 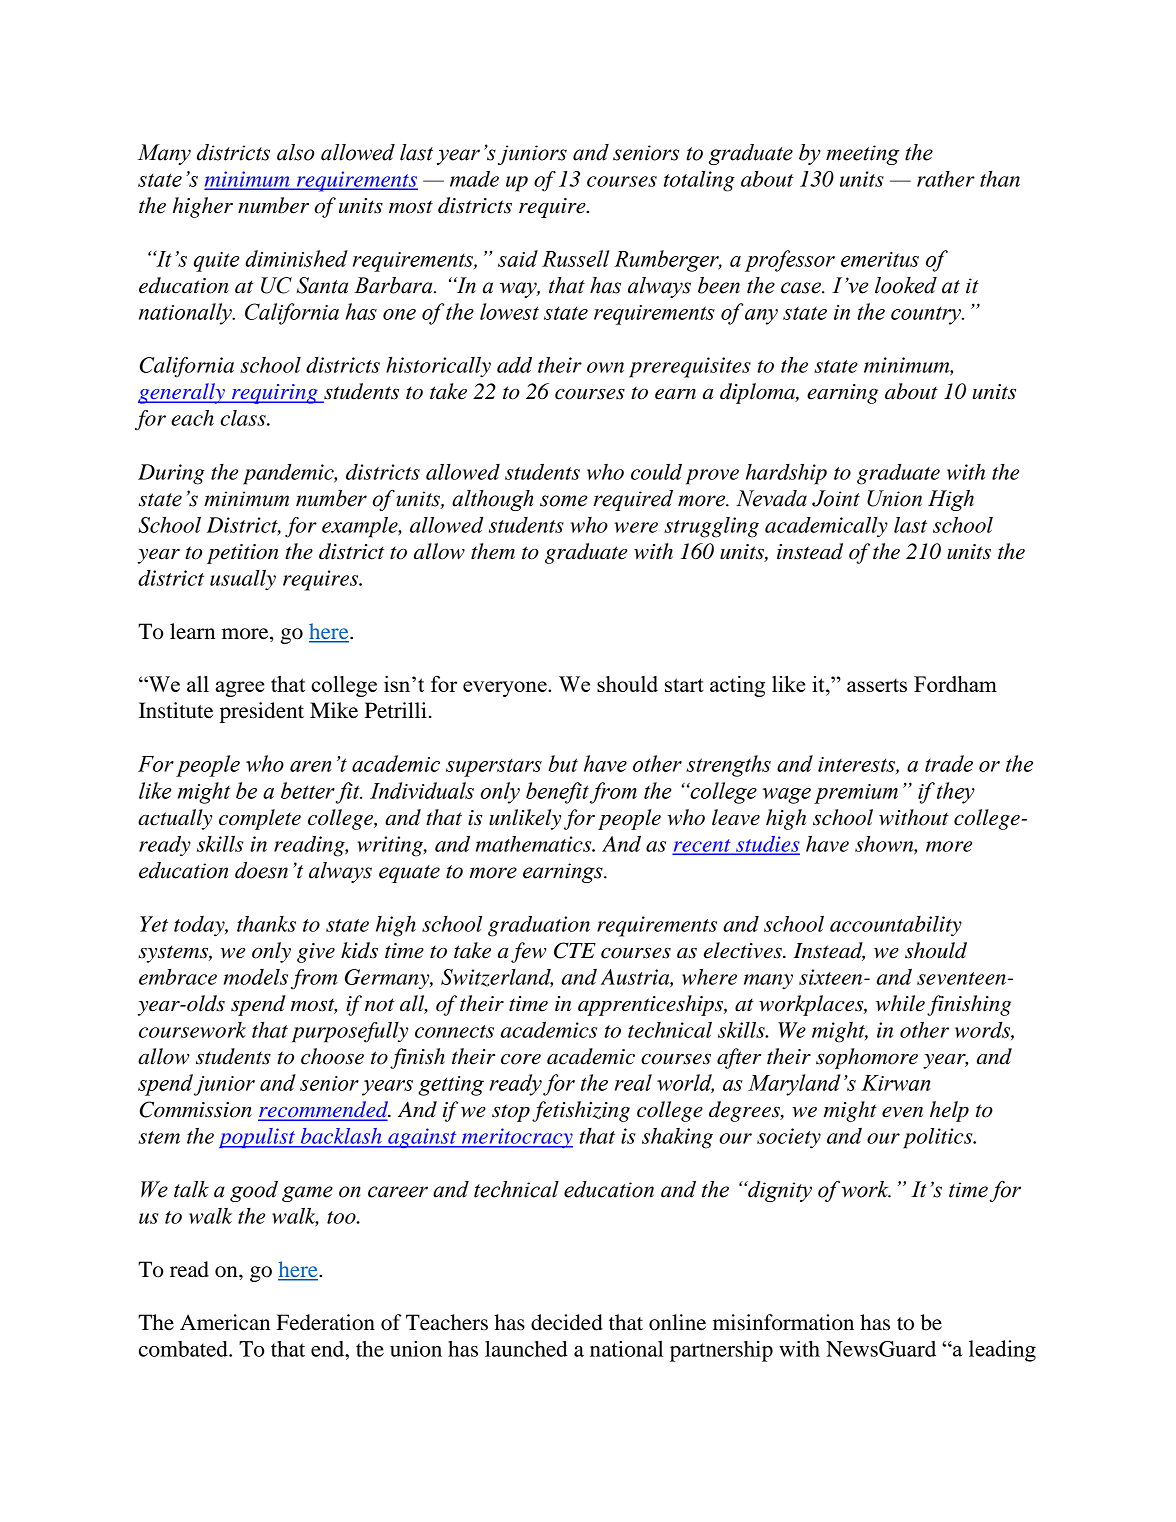 I want to click on petition, so click(x=243, y=554).
